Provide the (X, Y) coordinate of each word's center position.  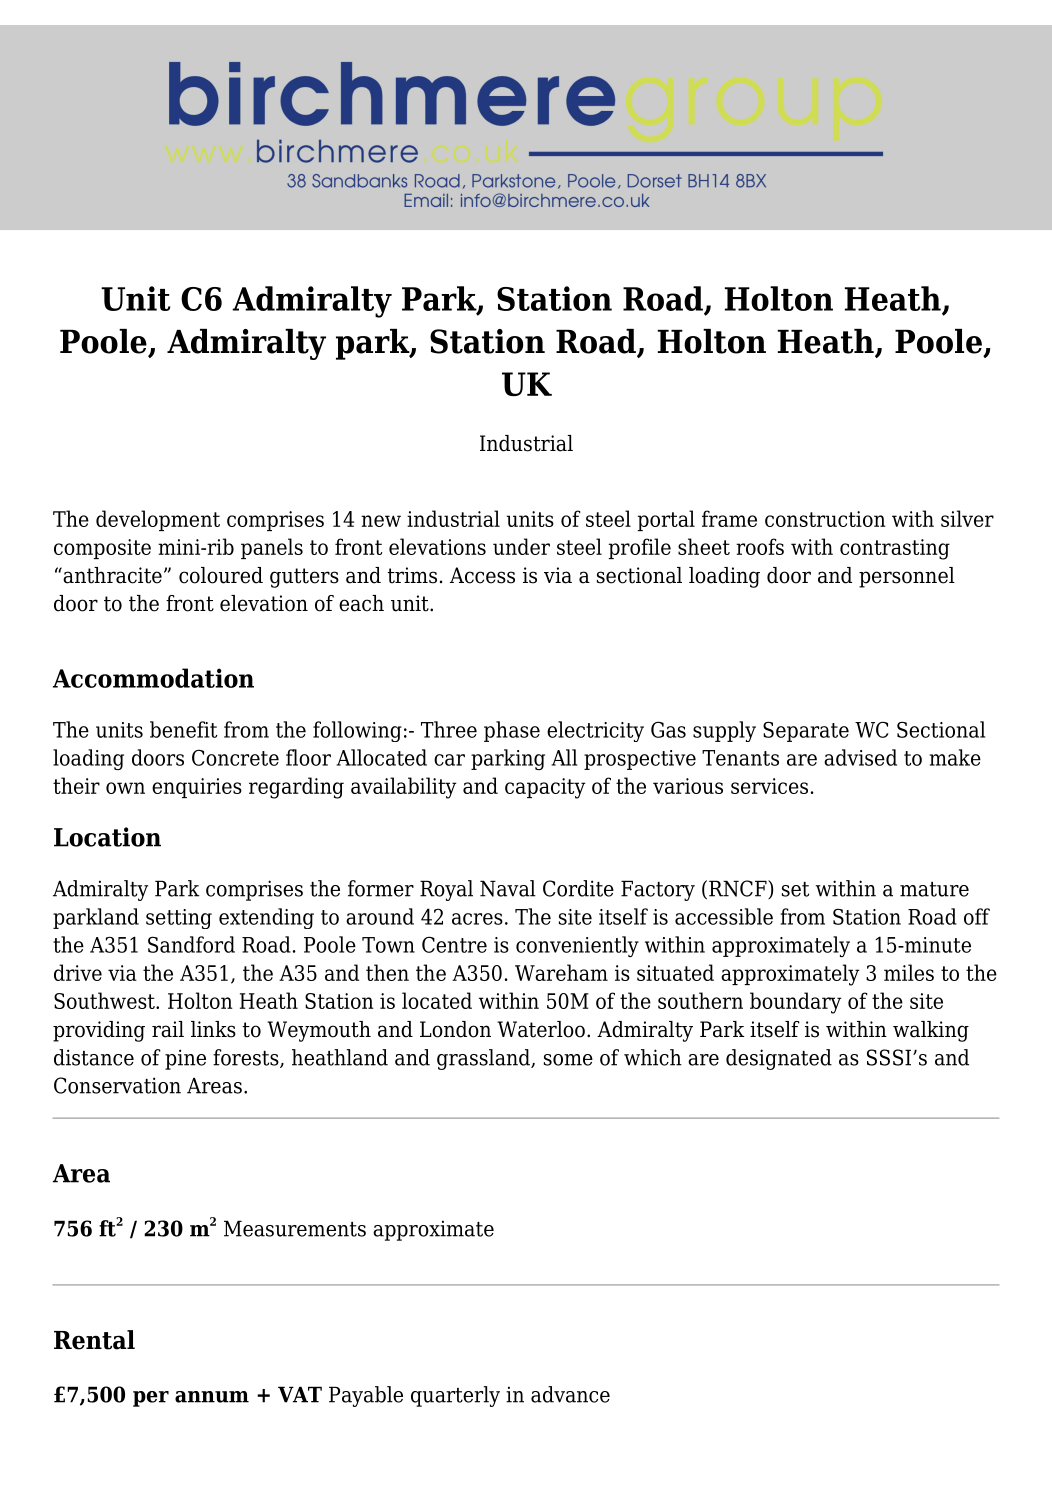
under (521, 546)
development (158, 520)
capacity (545, 788)
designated (779, 1059)
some (568, 1060)
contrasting (895, 549)
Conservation (117, 1085)
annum (212, 1397)
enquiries (197, 788)
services (769, 786)
